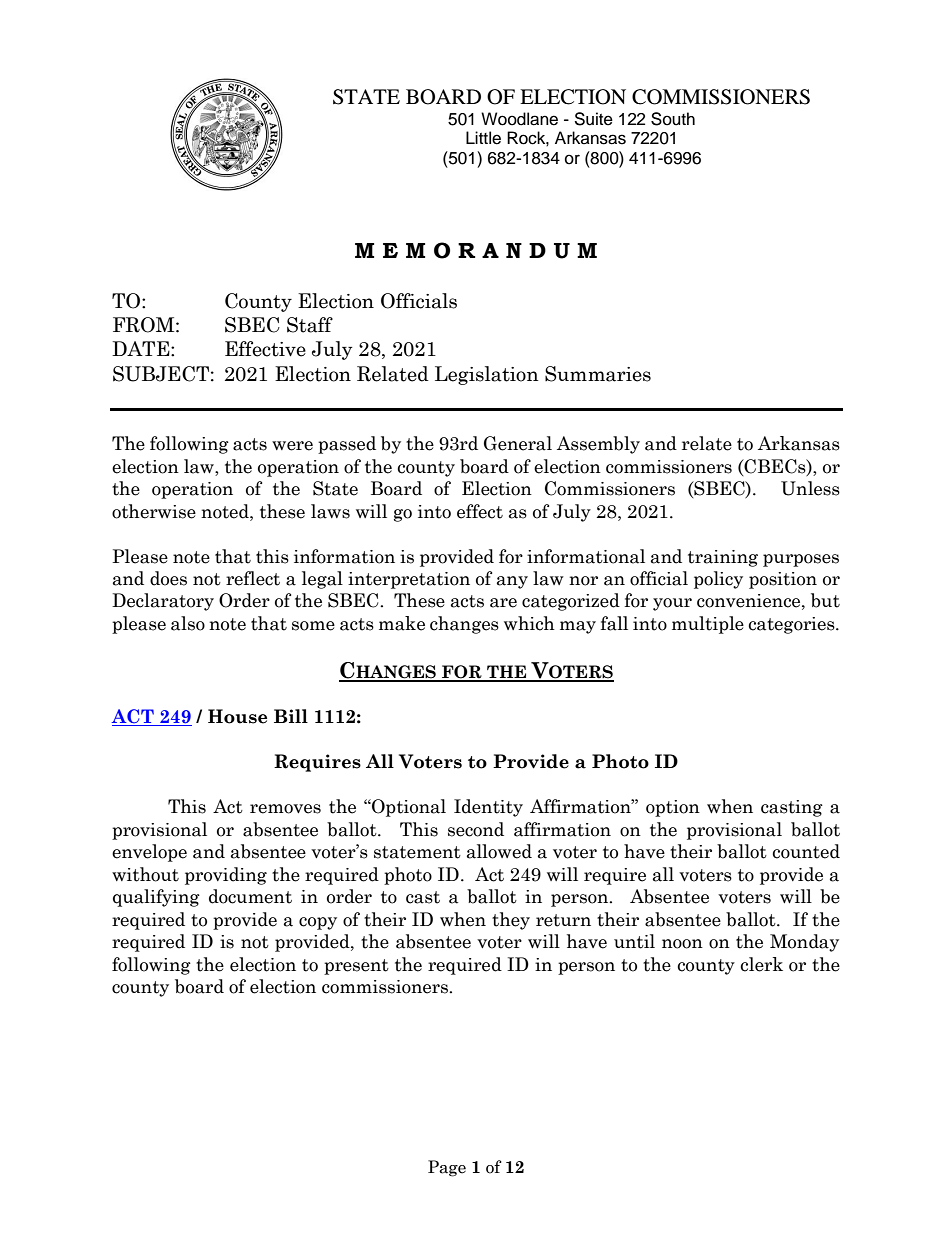 The width and height of the image is (952, 1233). Describe the element at coordinates (673, 119) in the image. I see `South` at that location.
